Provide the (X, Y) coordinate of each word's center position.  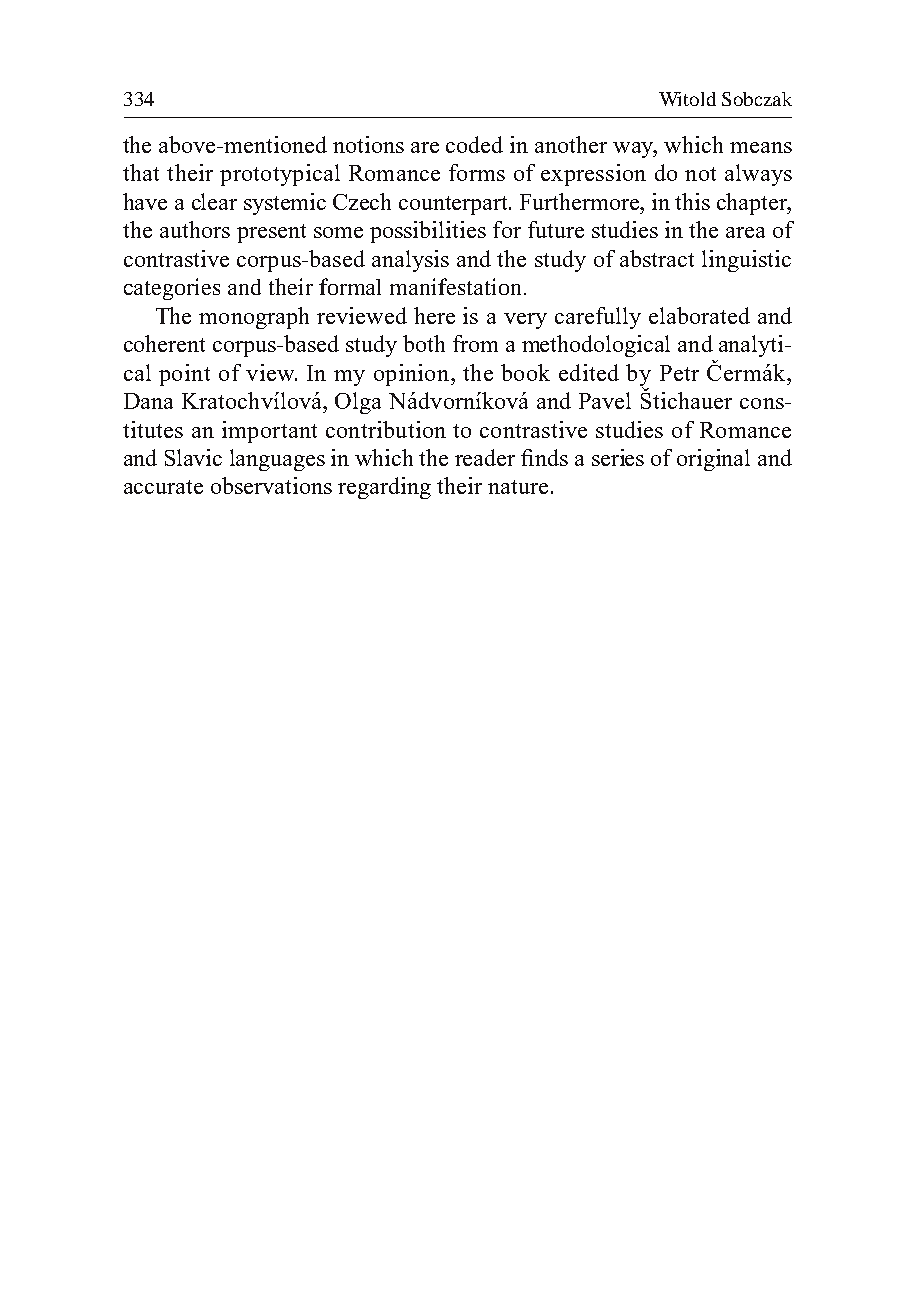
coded (474, 144)
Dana (148, 401)
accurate (163, 487)
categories (172, 289)
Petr (679, 373)
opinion (413, 375)
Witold (687, 99)
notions (368, 144)
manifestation (455, 286)
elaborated (699, 315)
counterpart (455, 205)
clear (214, 201)
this (692, 201)
